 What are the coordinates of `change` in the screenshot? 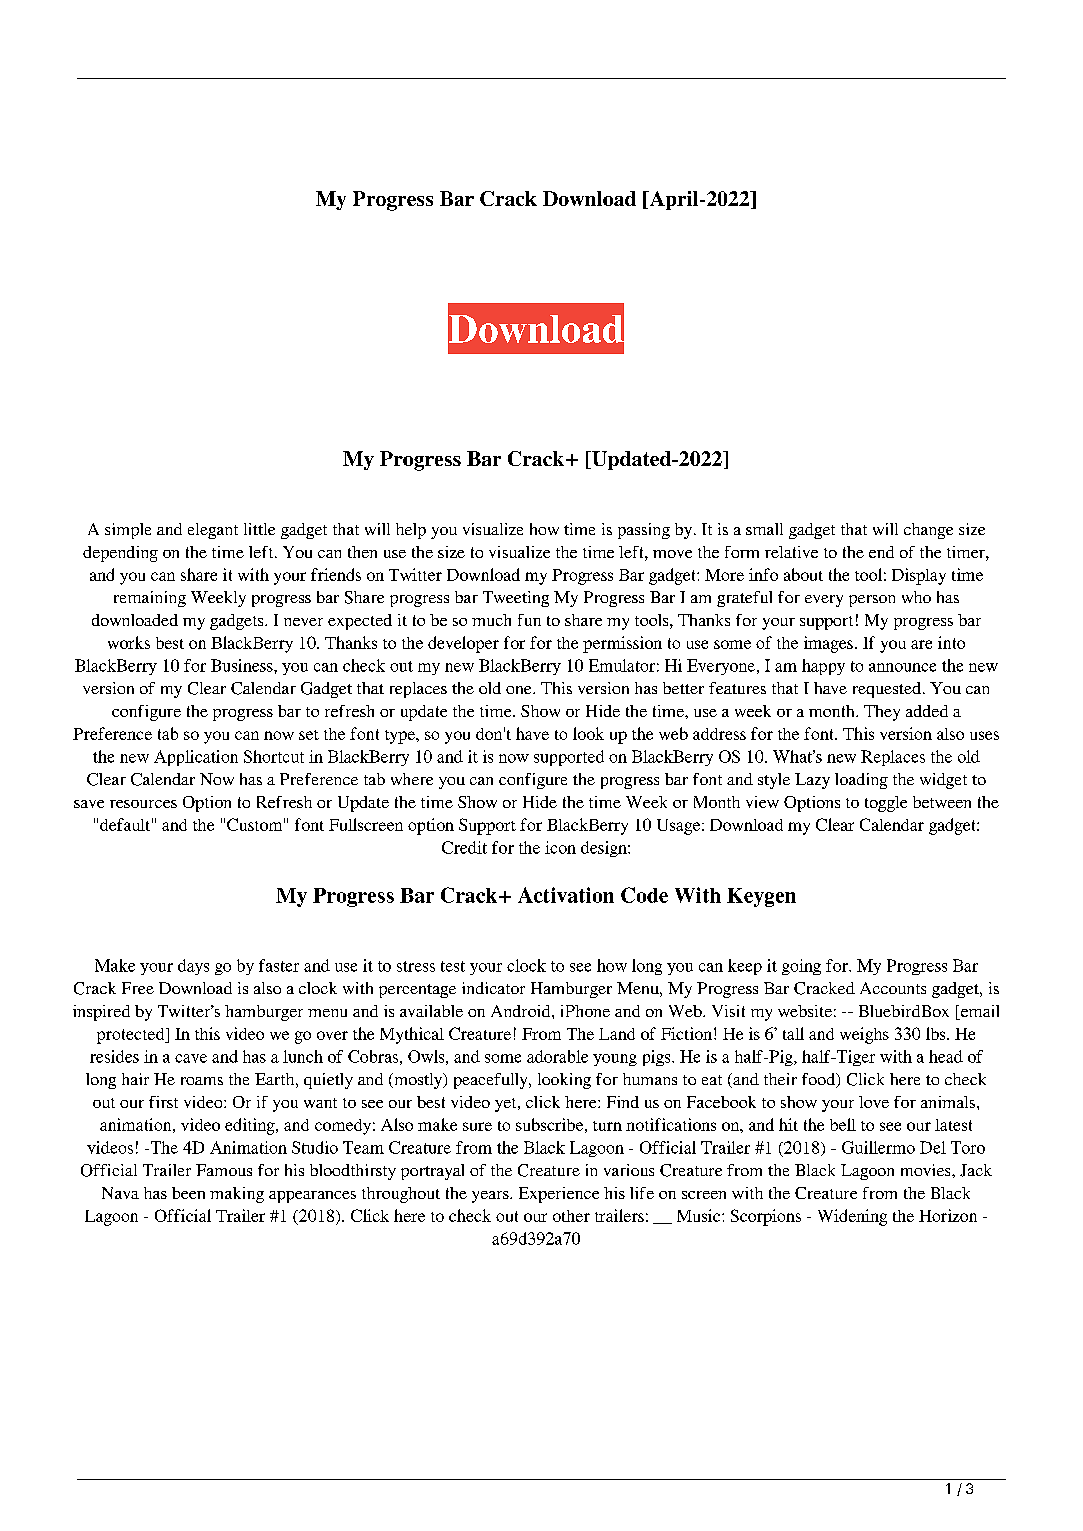 It's located at (928, 531).
